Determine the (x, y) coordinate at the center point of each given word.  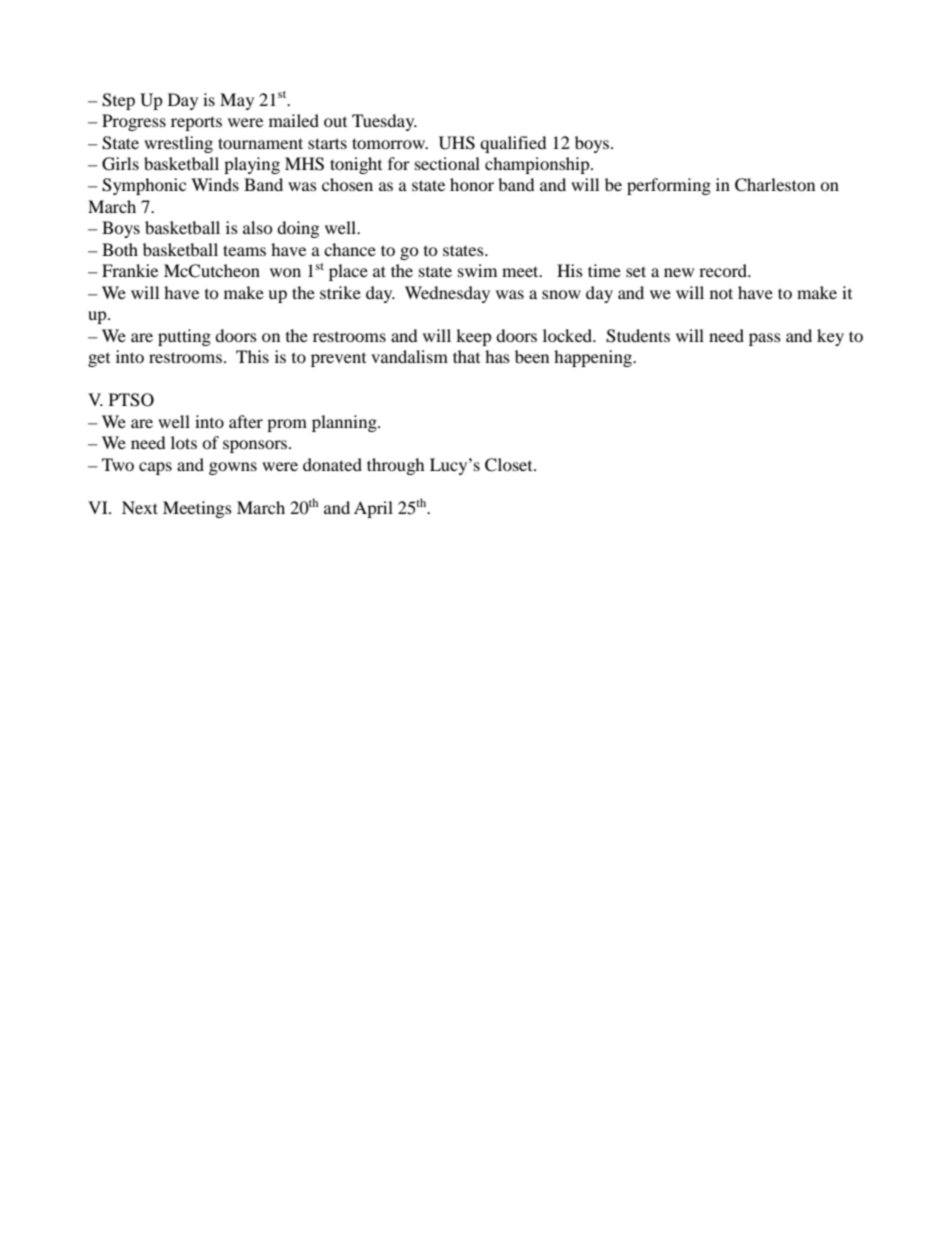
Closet (510, 465)
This (252, 356)
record (724, 270)
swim (477, 270)
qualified (513, 144)
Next (140, 507)
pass (765, 339)
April (373, 509)
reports (196, 123)
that (466, 356)
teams (244, 250)
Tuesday (384, 122)
